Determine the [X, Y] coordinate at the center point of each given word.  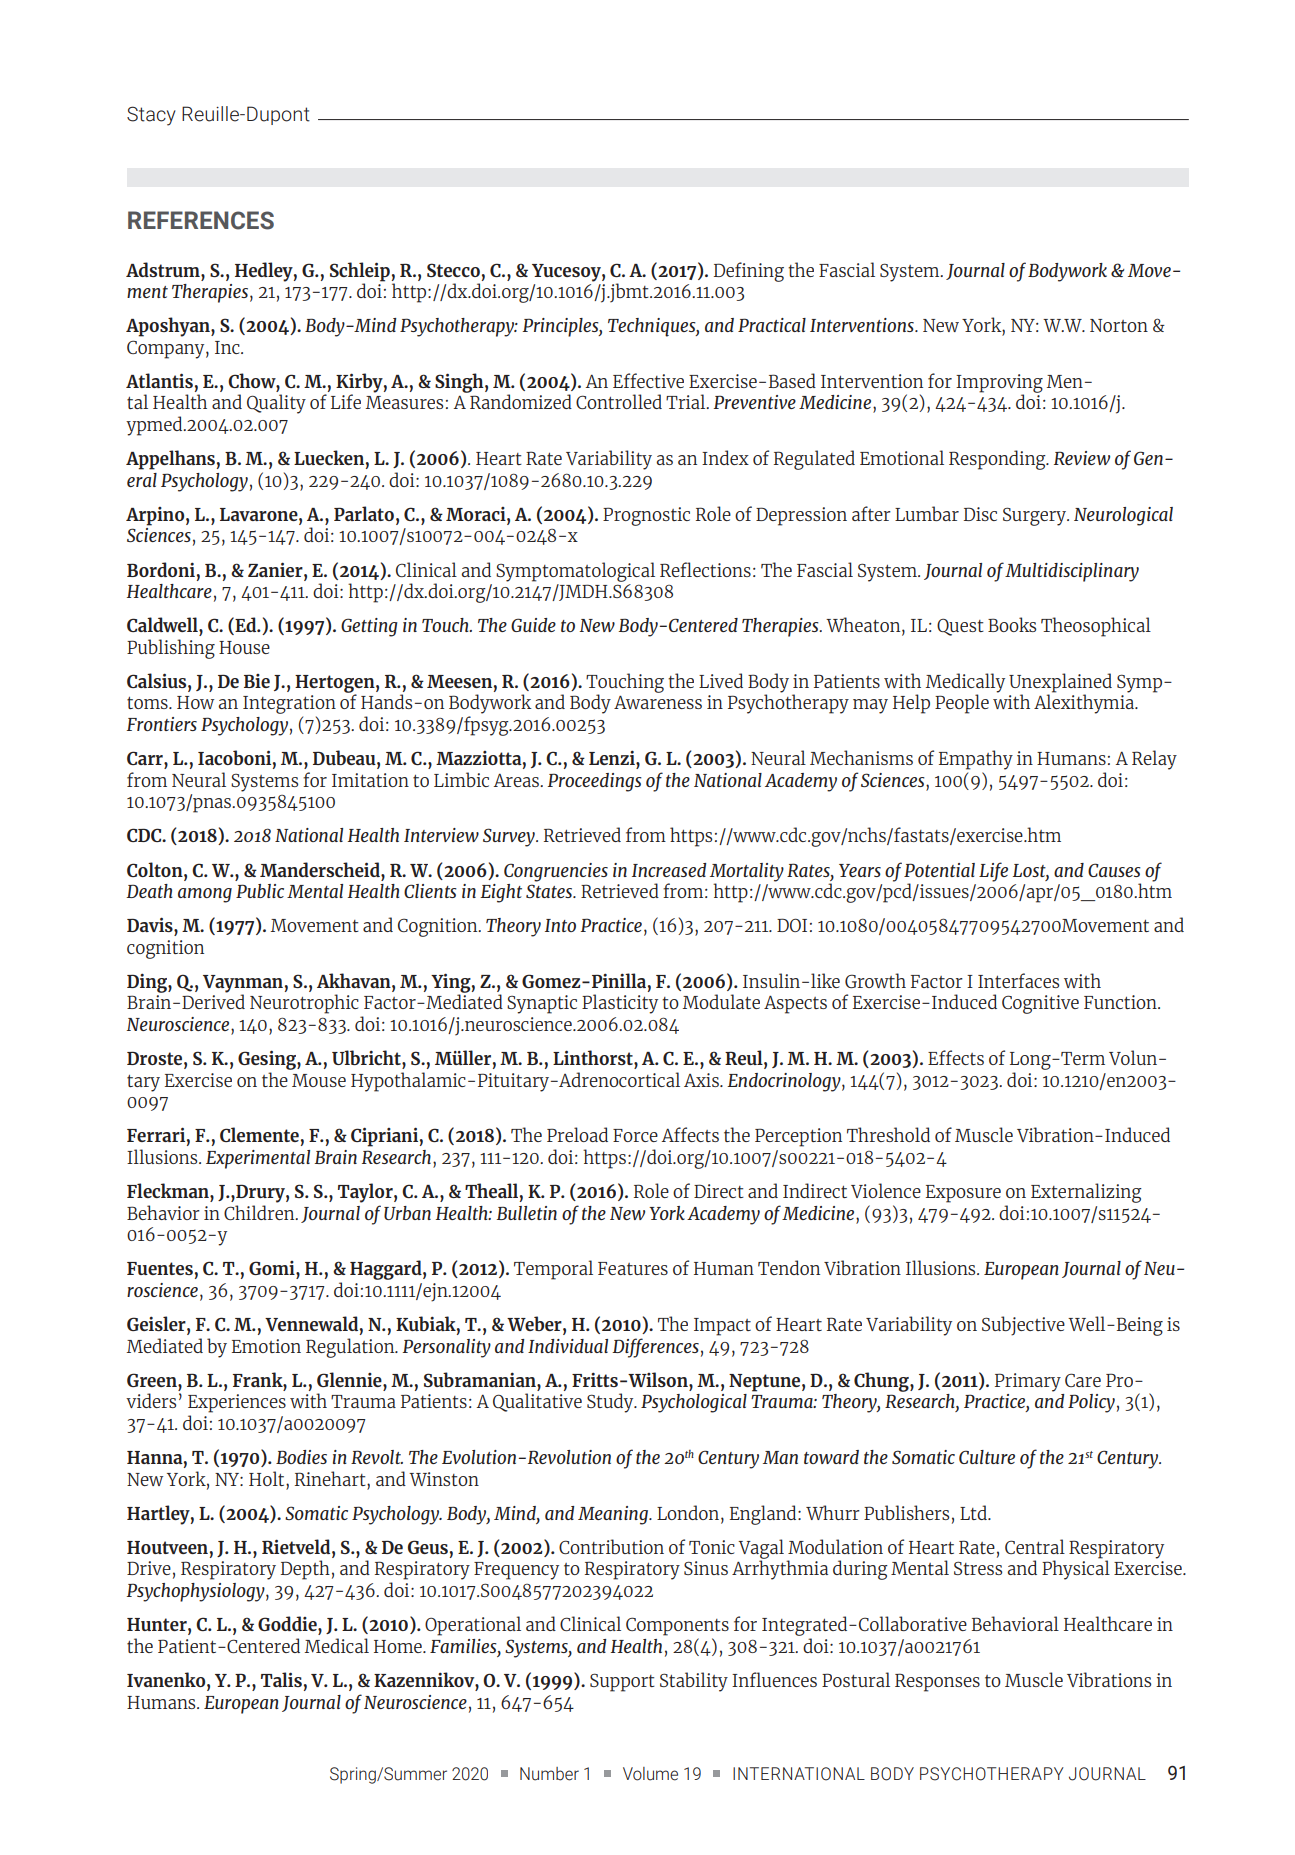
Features [633, 1268]
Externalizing [1086, 1193]
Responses [937, 1682]
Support [622, 1682]
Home [399, 1646]
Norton [1119, 325]
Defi [730, 269]
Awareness [658, 702]
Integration [289, 706]
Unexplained [1060, 684]
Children [260, 1212]
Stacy [151, 116]
